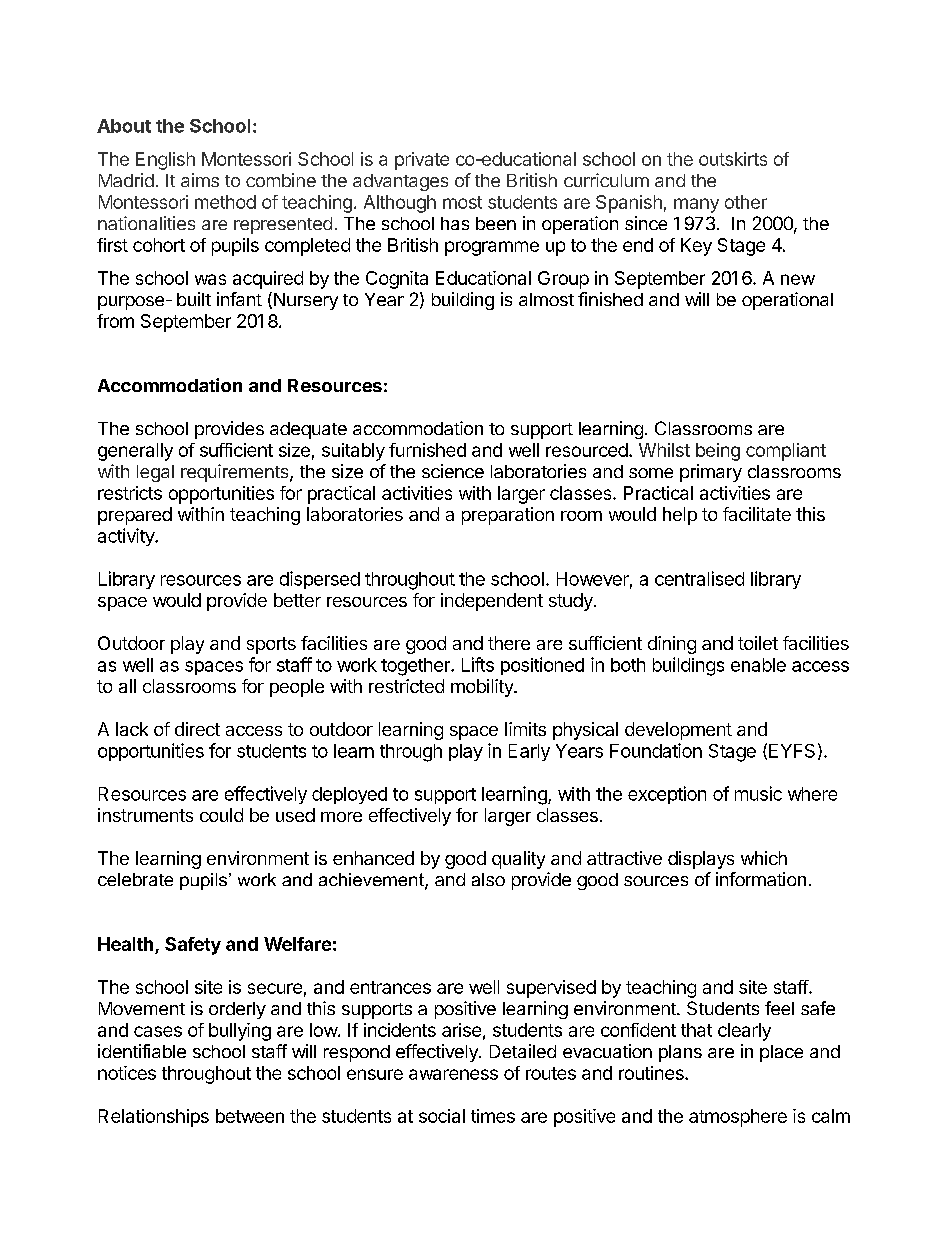  Describe the element at coordinates (422, 161) in the screenshot. I see `private` at that location.
